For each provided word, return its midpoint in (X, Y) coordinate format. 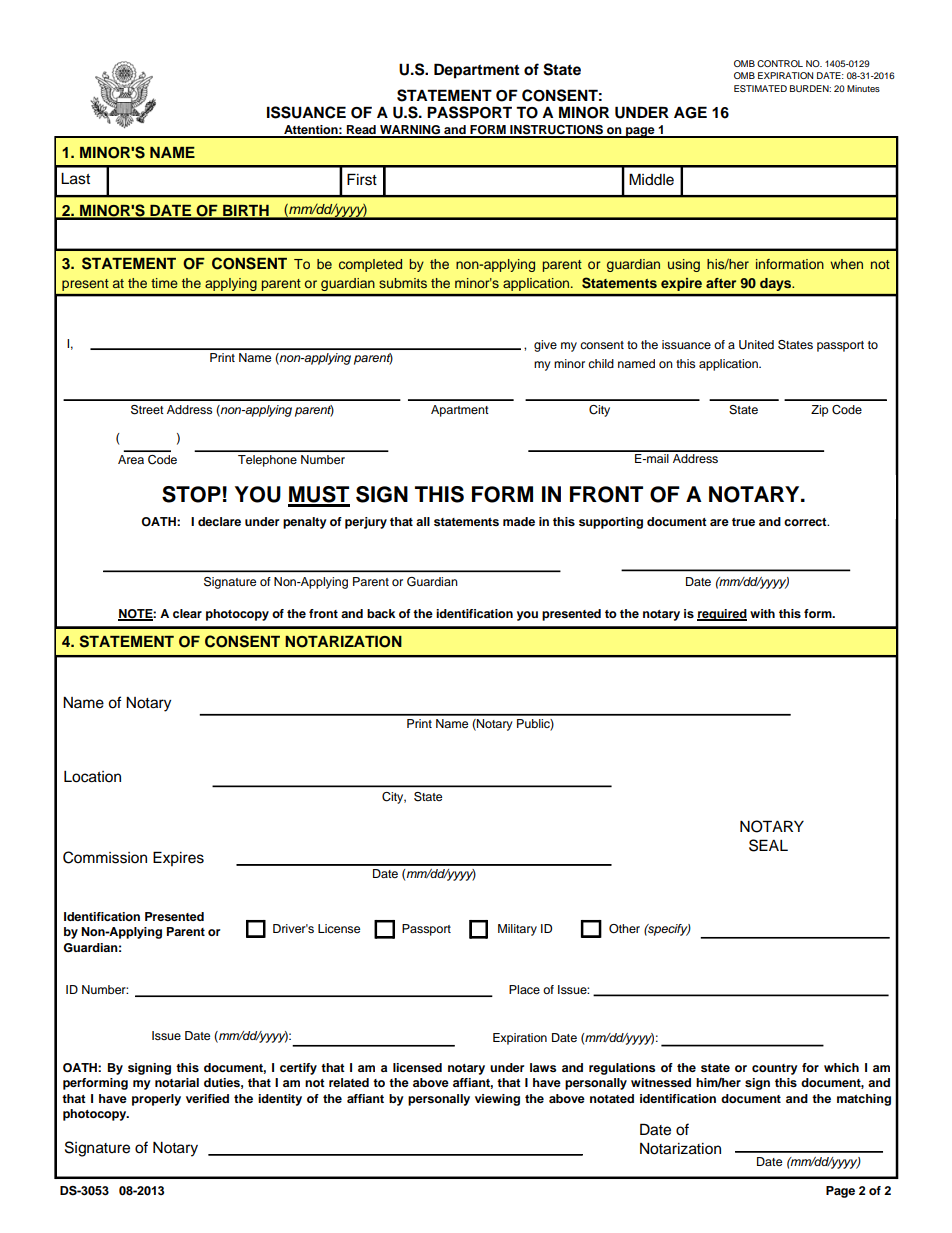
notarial (177, 1082)
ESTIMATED (760, 88)
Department (476, 71)
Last (75, 179)
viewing (497, 1100)
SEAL (768, 845)
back (381, 613)
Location (92, 777)
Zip (820, 411)
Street (147, 410)
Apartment (460, 411)
